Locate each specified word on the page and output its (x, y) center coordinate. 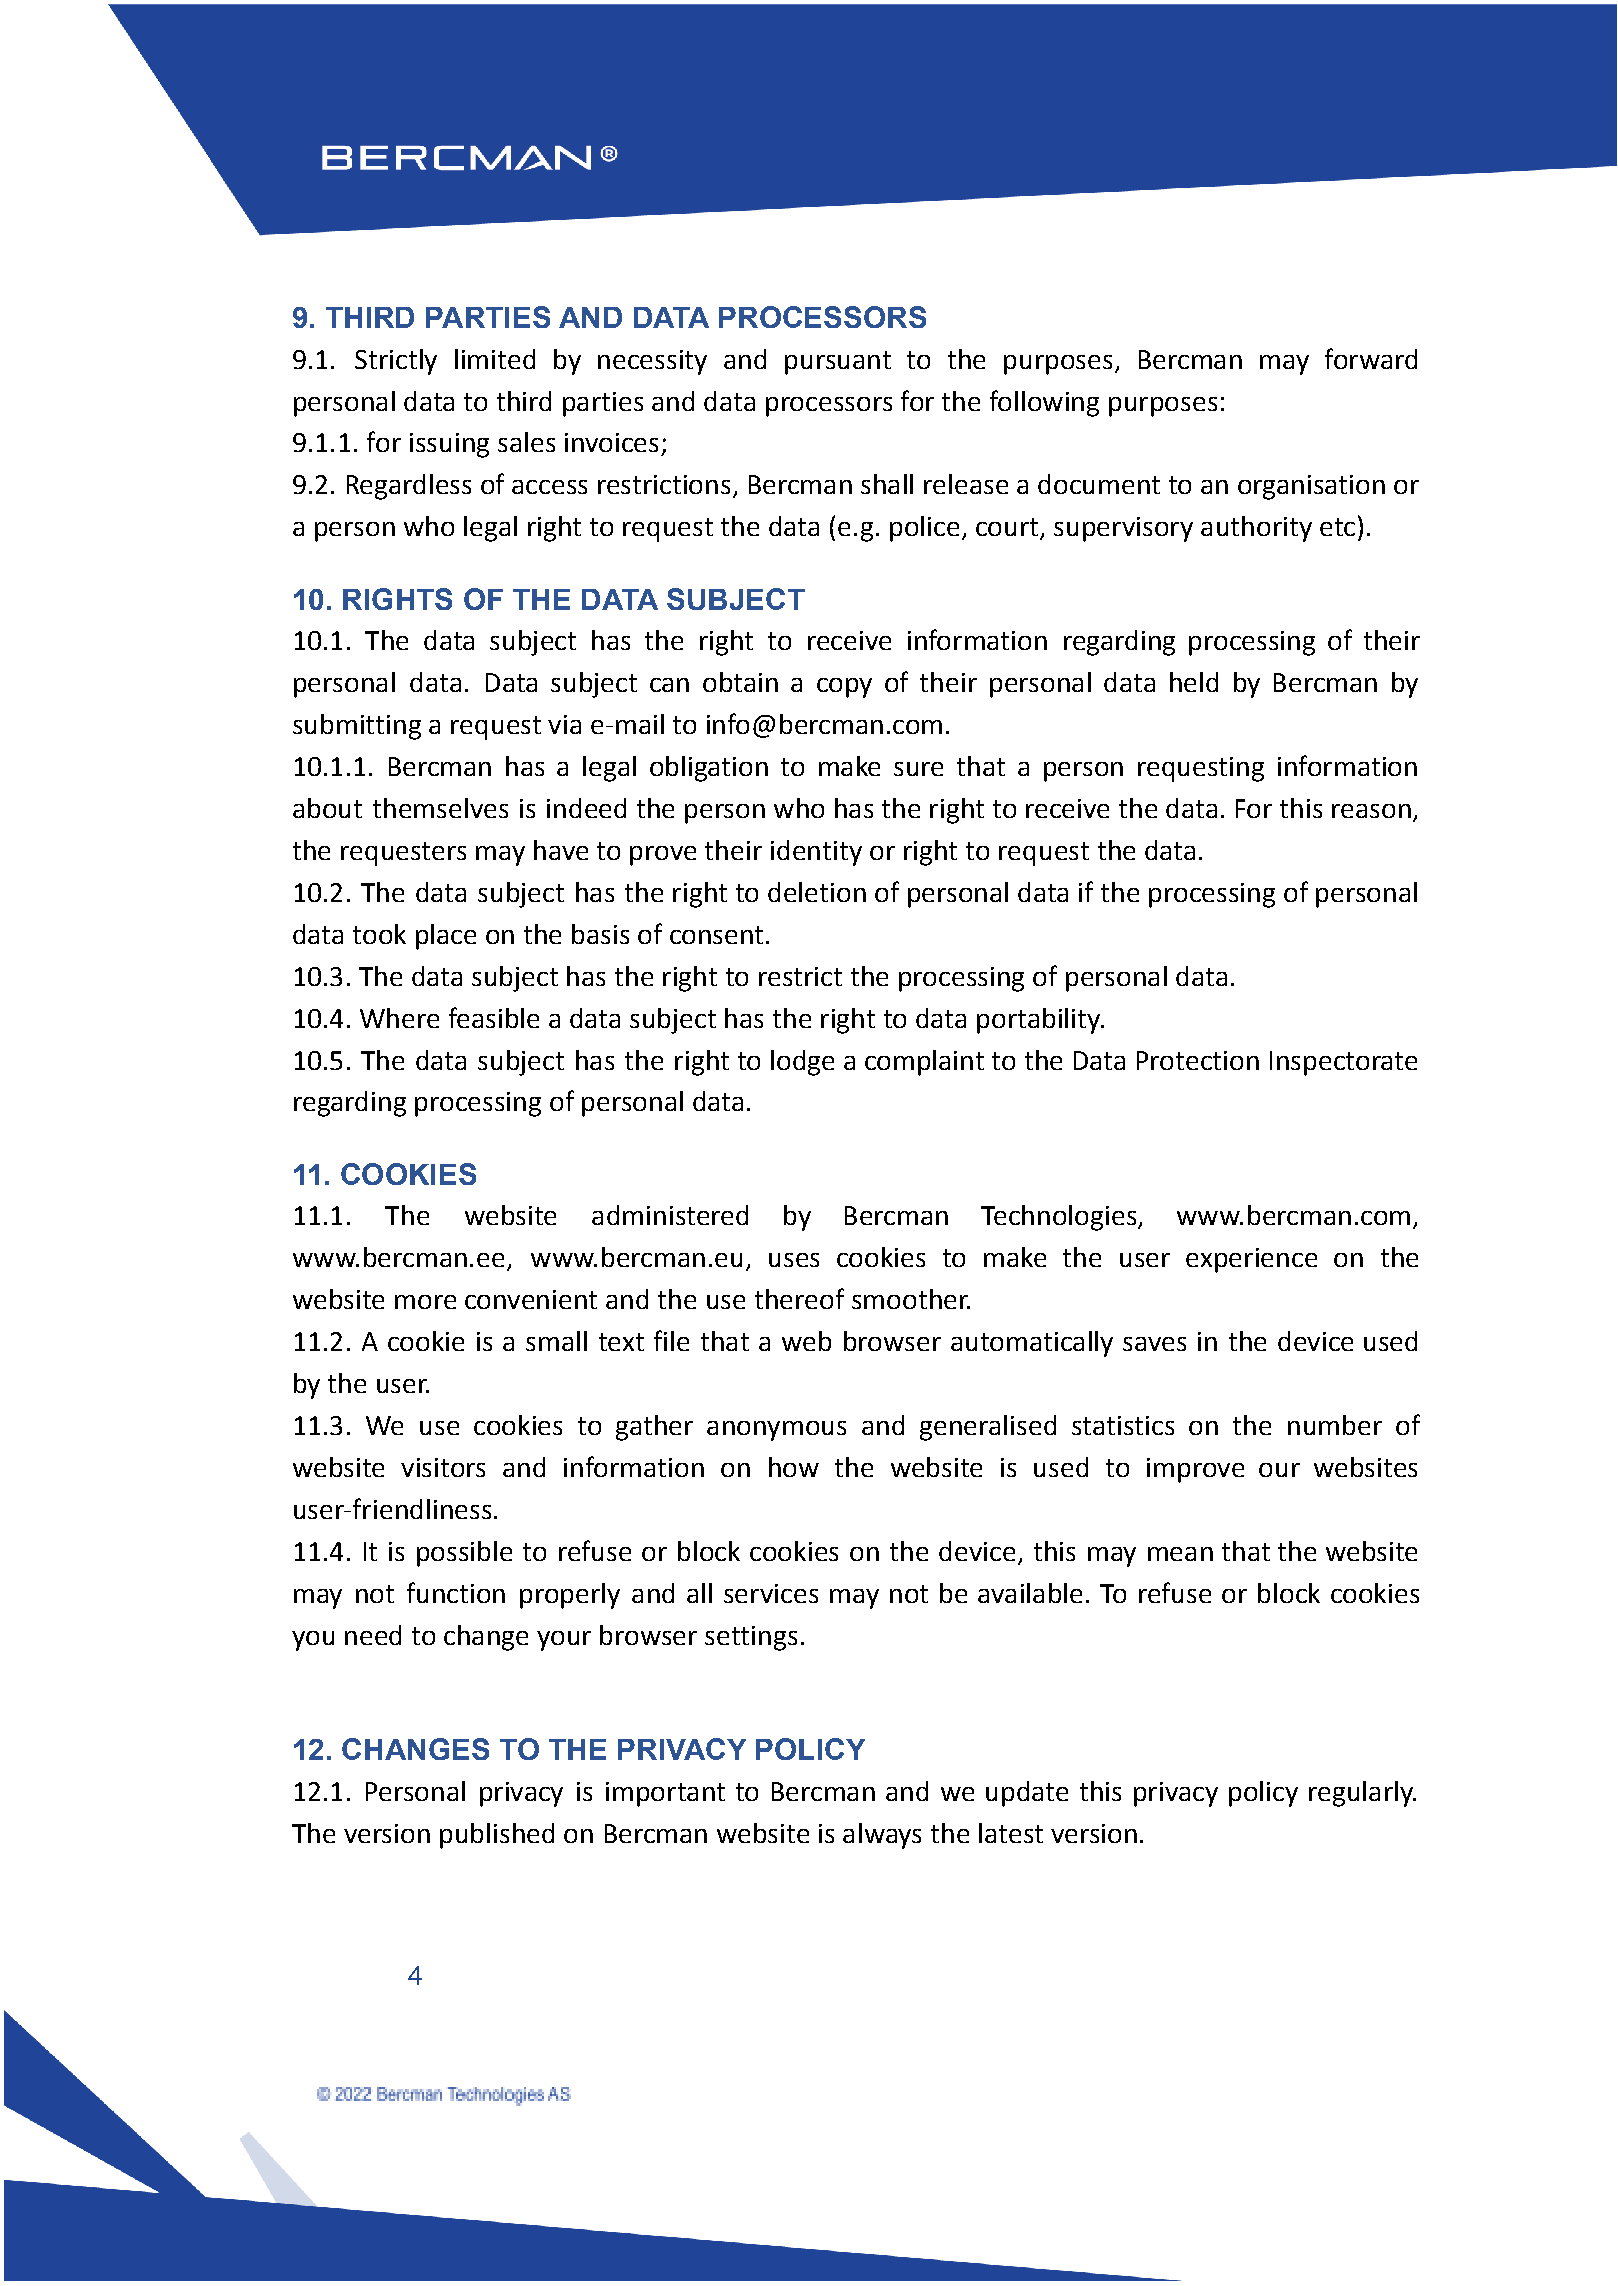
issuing (449, 445)
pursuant (838, 363)
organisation (1311, 487)
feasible (494, 1017)
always (882, 1836)
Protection (1198, 1060)
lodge (802, 1063)
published (497, 1836)
